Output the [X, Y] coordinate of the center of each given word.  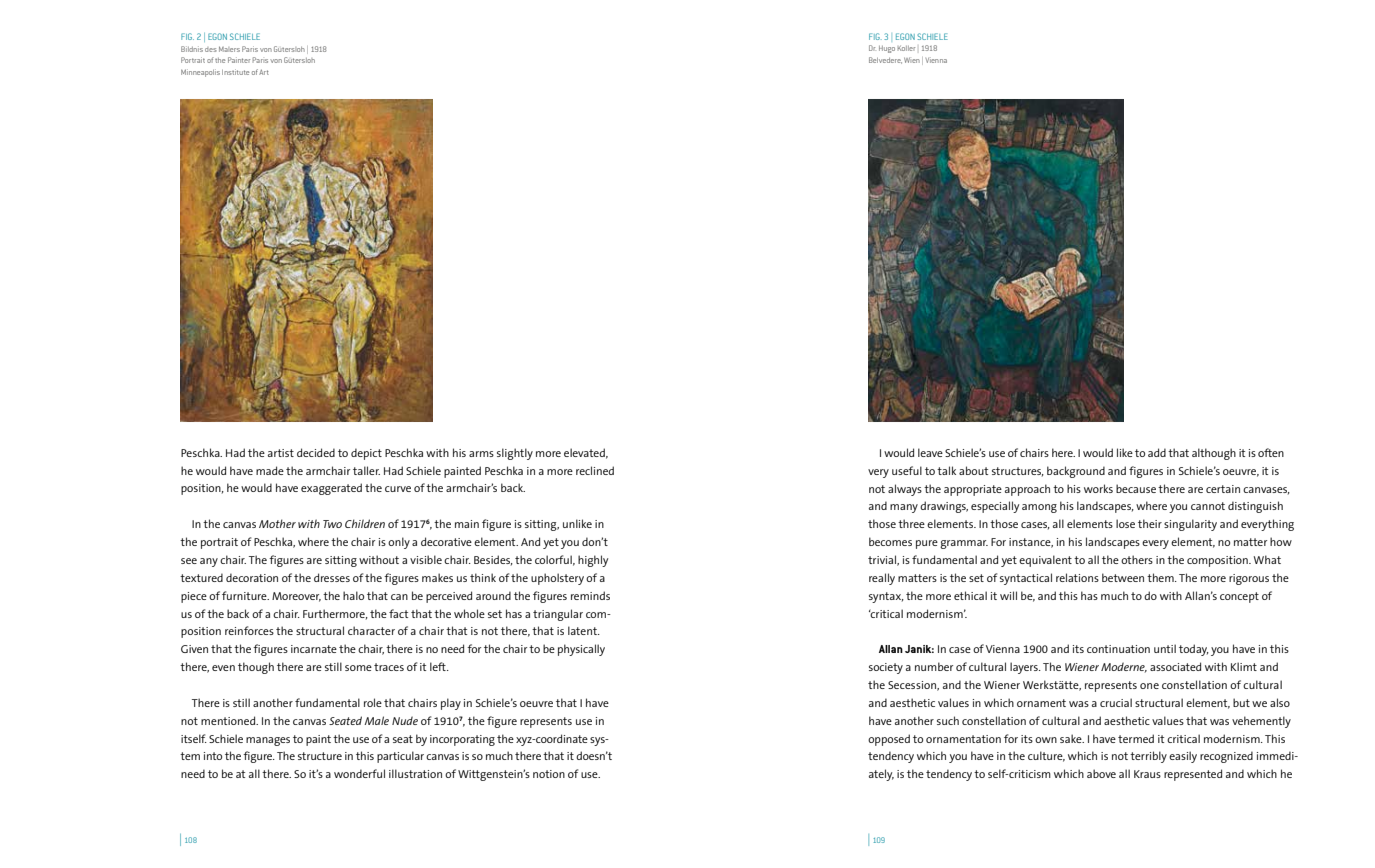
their [1150, 523]
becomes [890, 541]
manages [268, 741]
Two [332, 524]
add [1157, 452]
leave [930, 452]
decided [316, 452]
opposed [889, 740]
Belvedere [885, 60]
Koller [906, 48]
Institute [235, 72]
